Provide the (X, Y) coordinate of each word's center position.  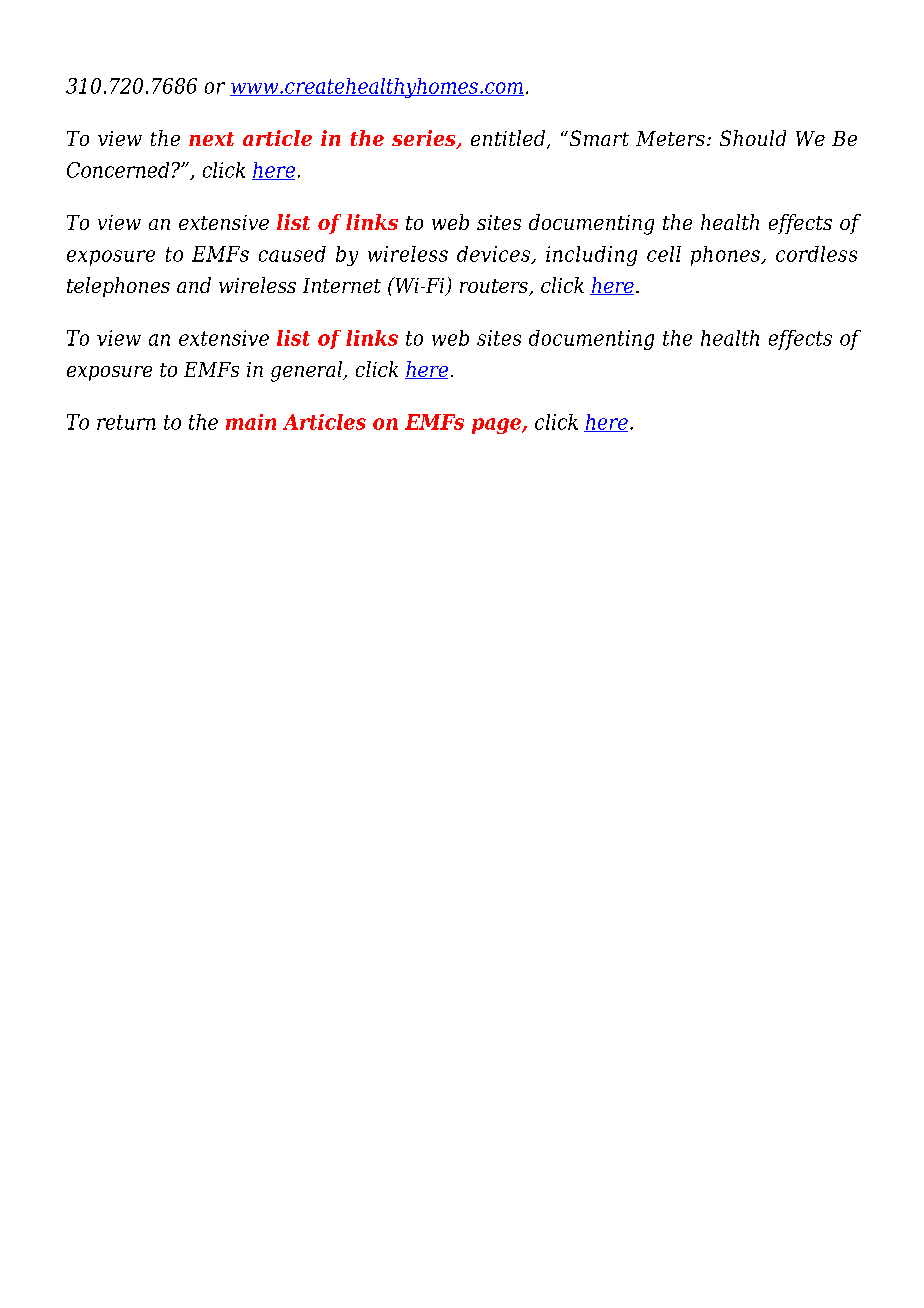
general (308, 371)
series (425, 139)
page (497, 426)
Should (753, 138)
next (211, 139)
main (251, 422)
